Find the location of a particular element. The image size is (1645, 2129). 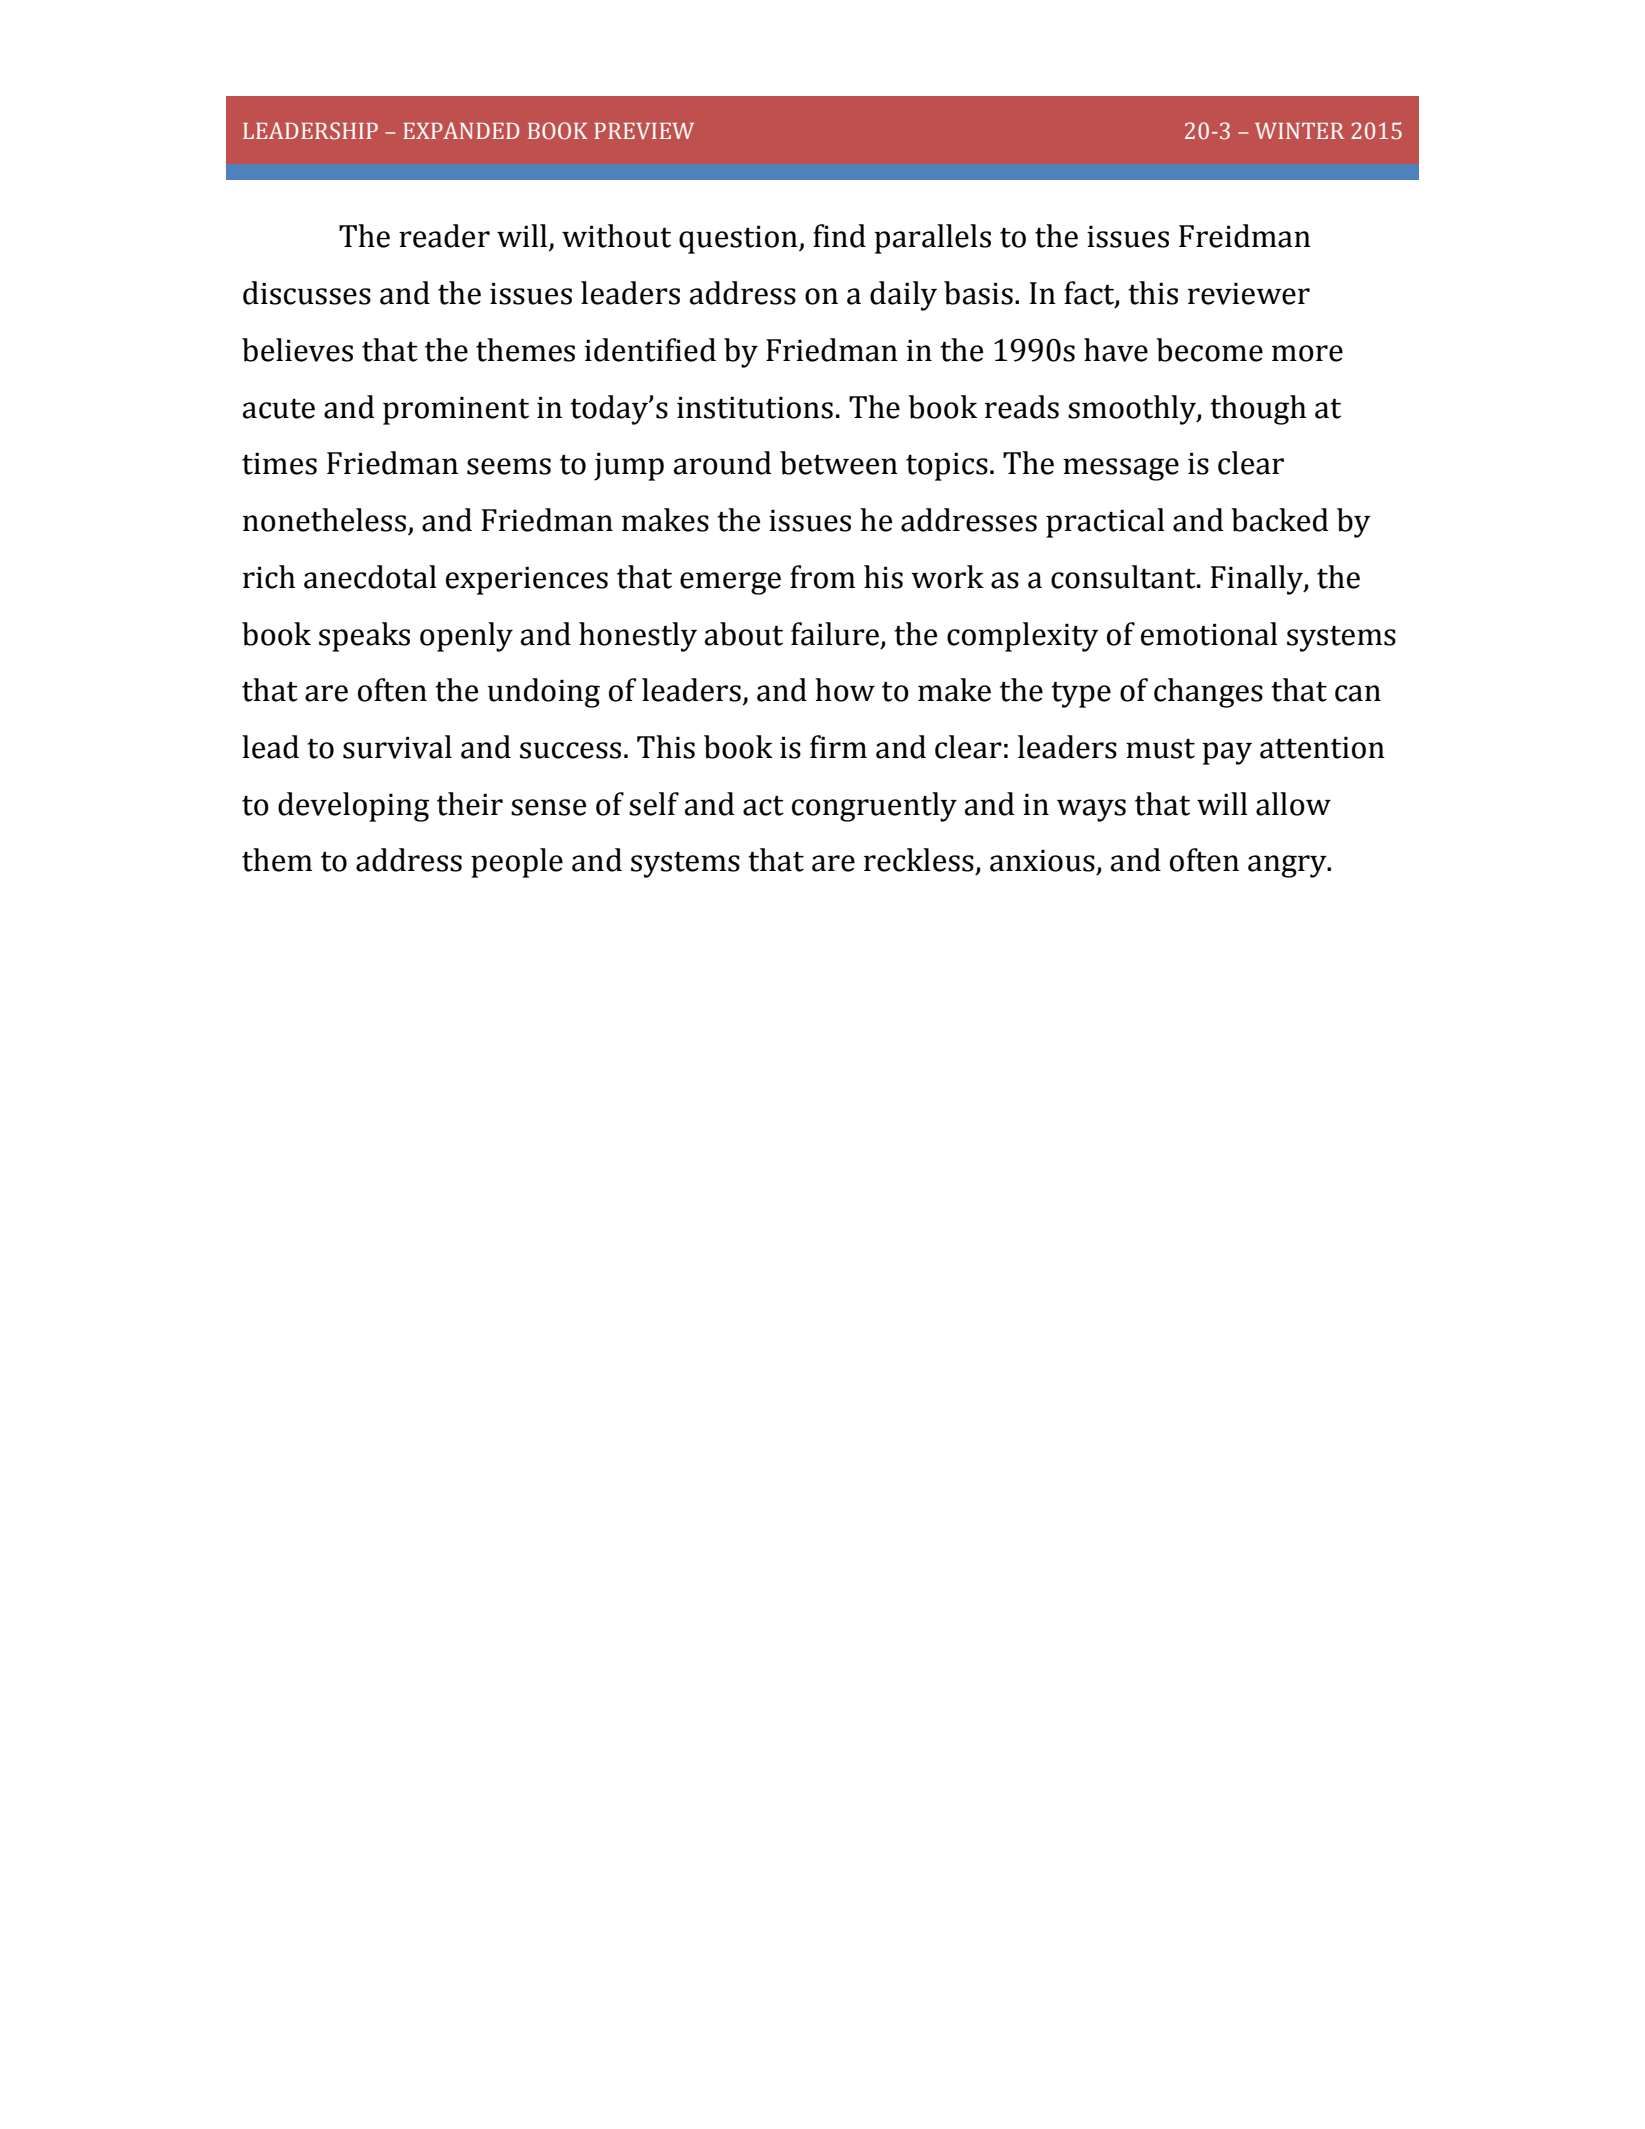

WINTER is located at coordinates (1299, 131).
